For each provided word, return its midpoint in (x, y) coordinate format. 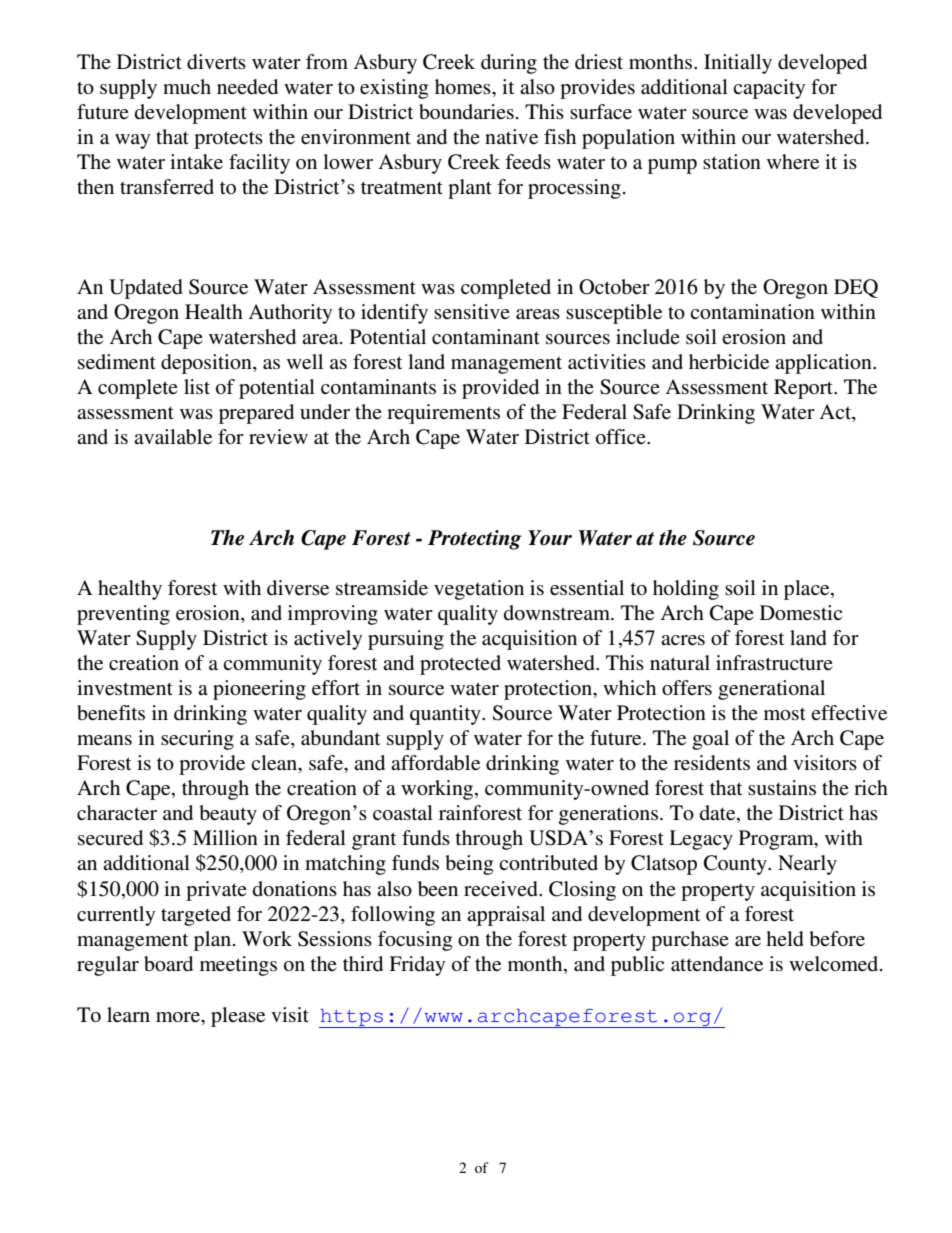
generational (771, 690)
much (187, 86)
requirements (443, 414)
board (168, 964)
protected (460, 665)
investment (125, 688)
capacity (769, 89)
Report (804, 389)
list (197, 387)
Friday (417, 966)
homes (464, 87)
